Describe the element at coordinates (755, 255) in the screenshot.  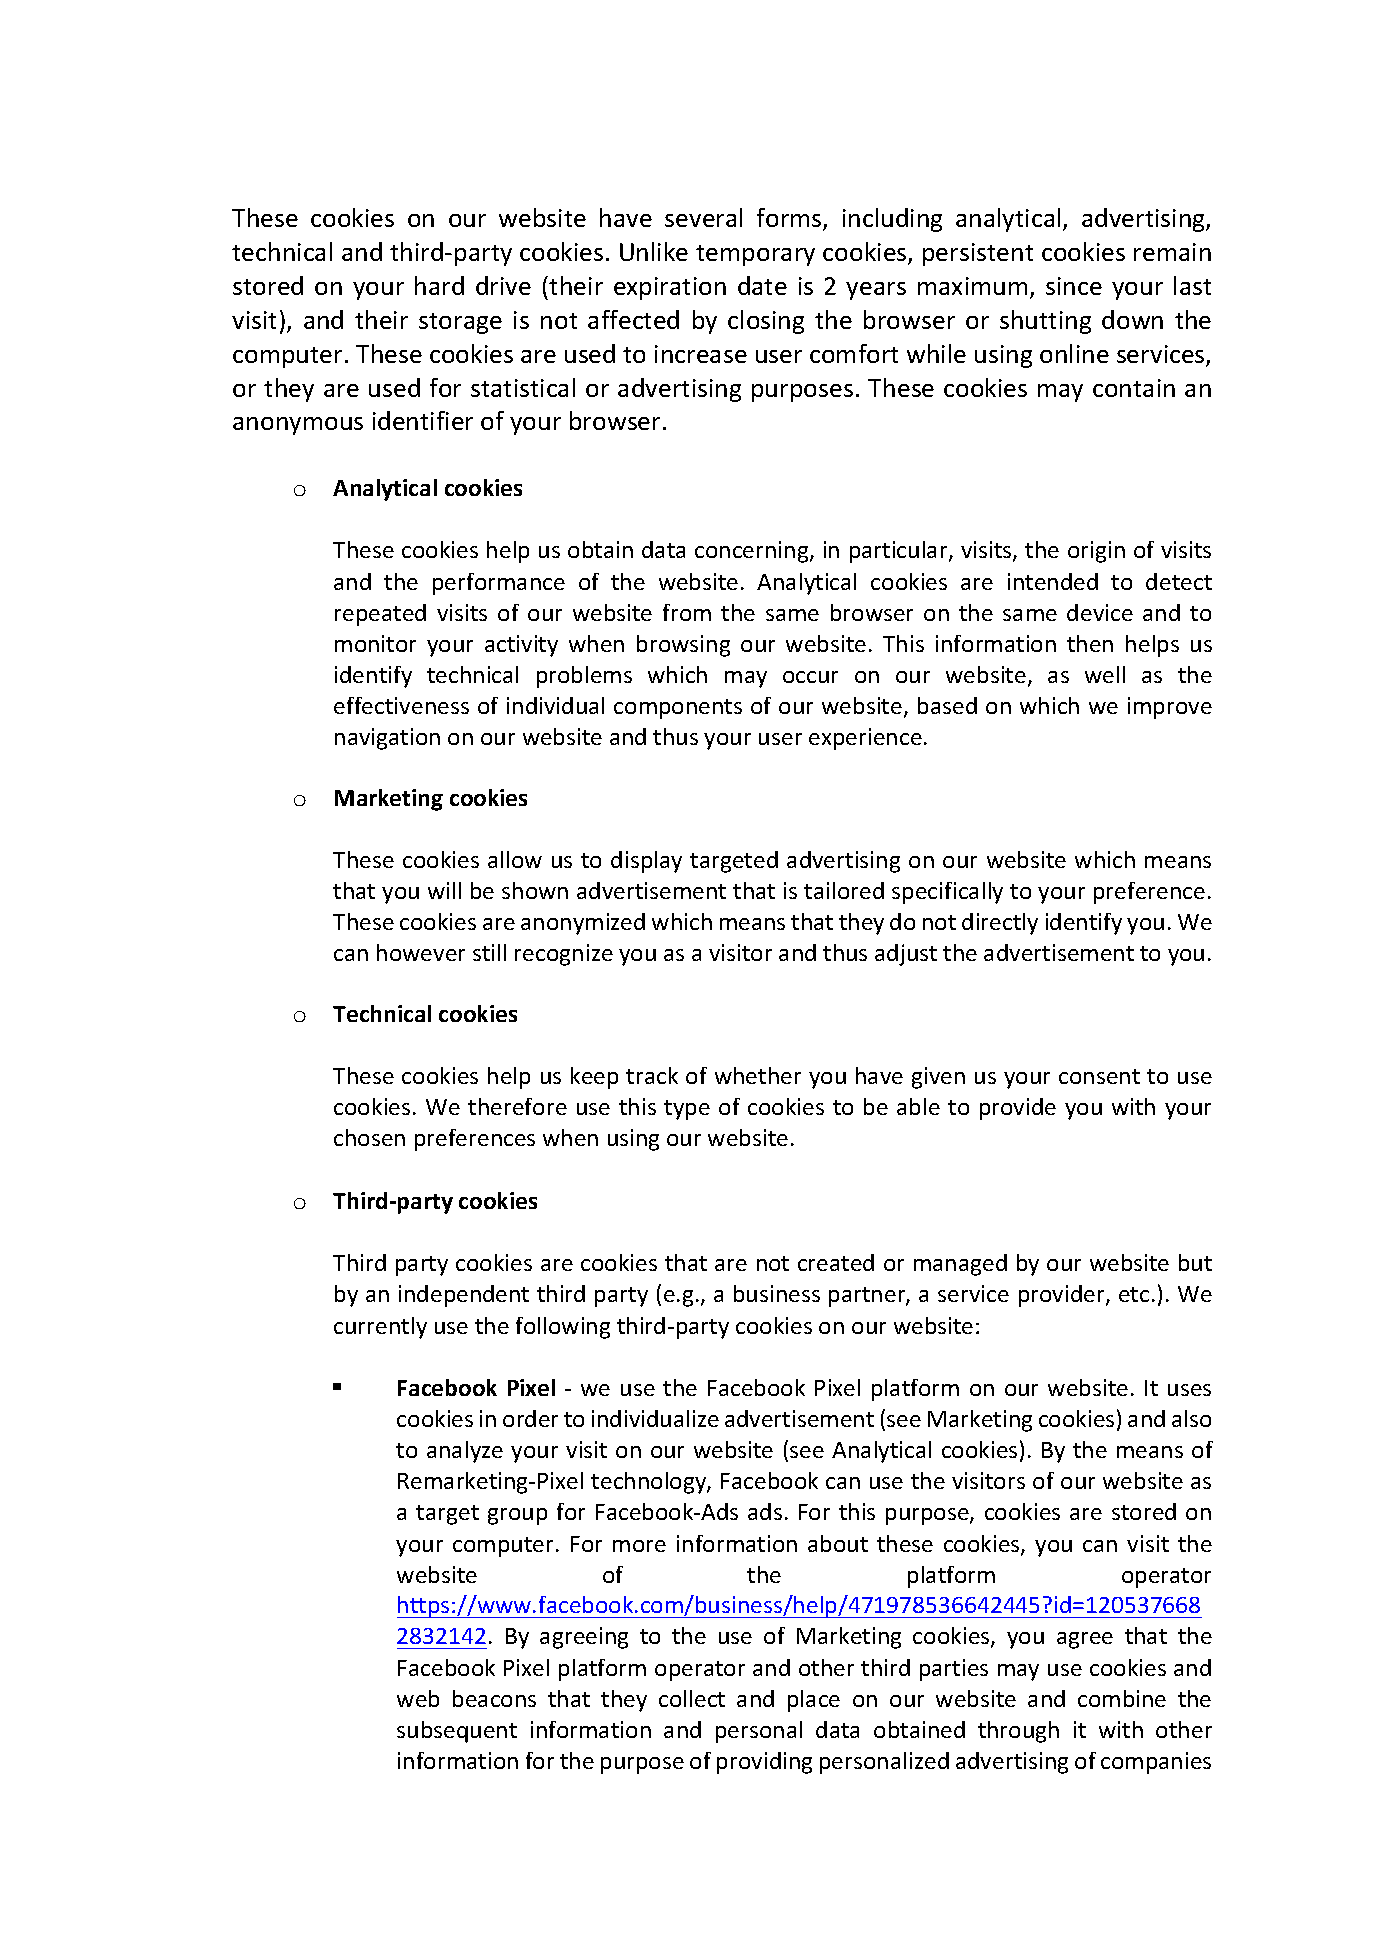
I see `temporary` at that location.
